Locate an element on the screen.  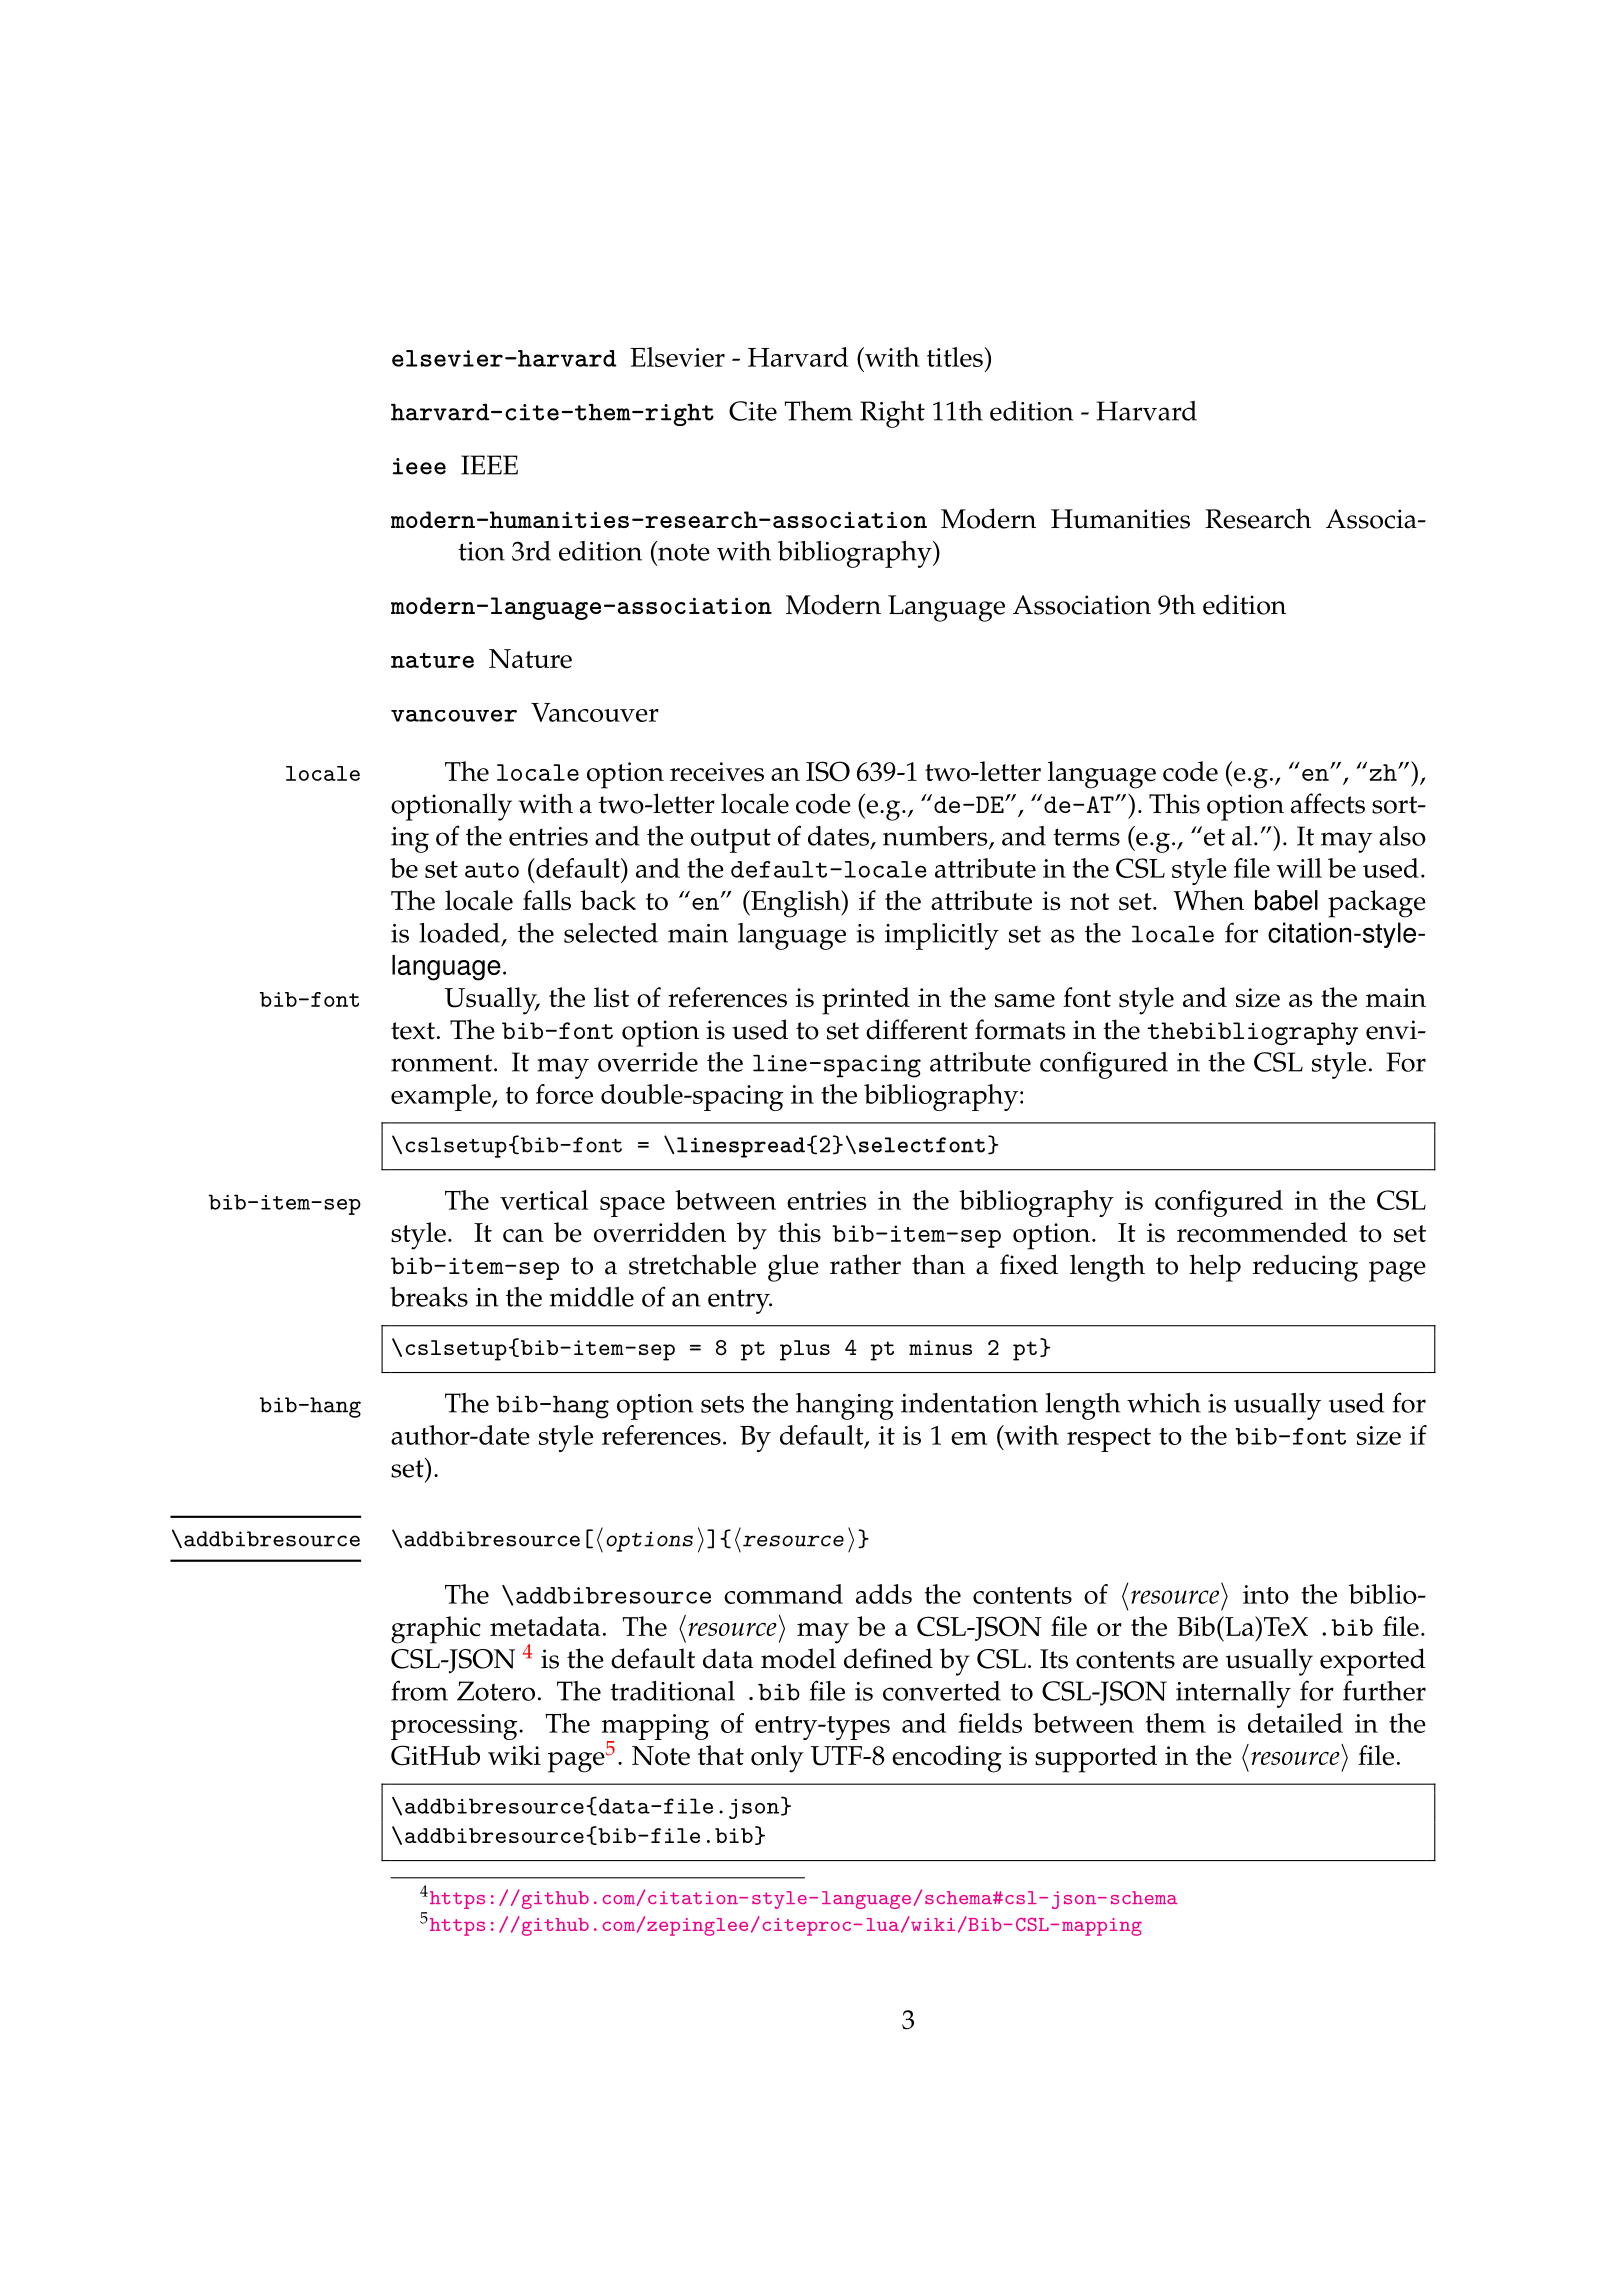
numbers is located at coordinates (936, 837).
